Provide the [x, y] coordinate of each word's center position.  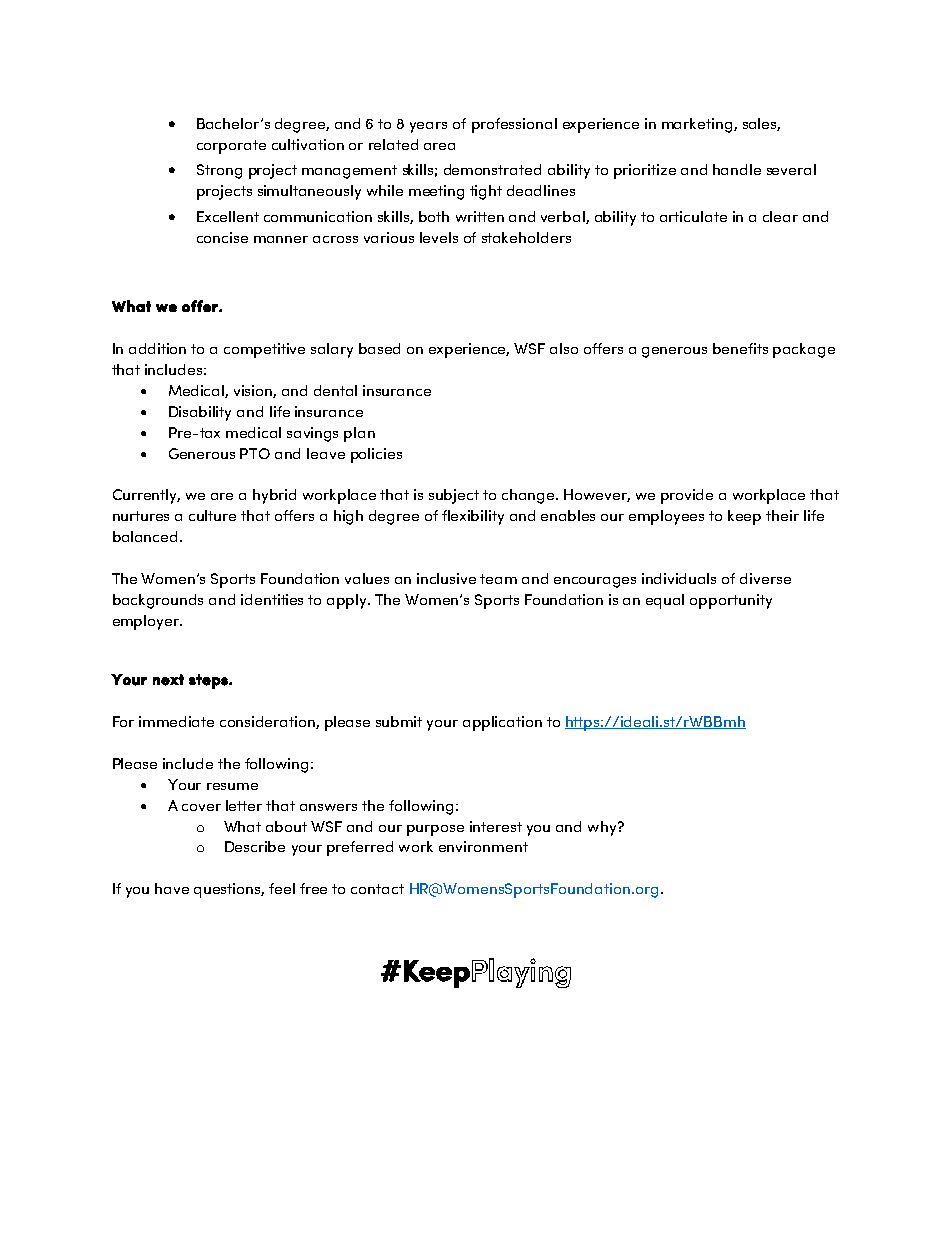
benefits [740, 348]
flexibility [473, 517]
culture [212, 515]
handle [737, 169]
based [379, 348]
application [502, 723]
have [172, 888]
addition [157, 348]
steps [209, 681]
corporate [231, 147]
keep [744, 517]
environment [483, 846]
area [439, 146]
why [603, 828]
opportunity [731, 601]
